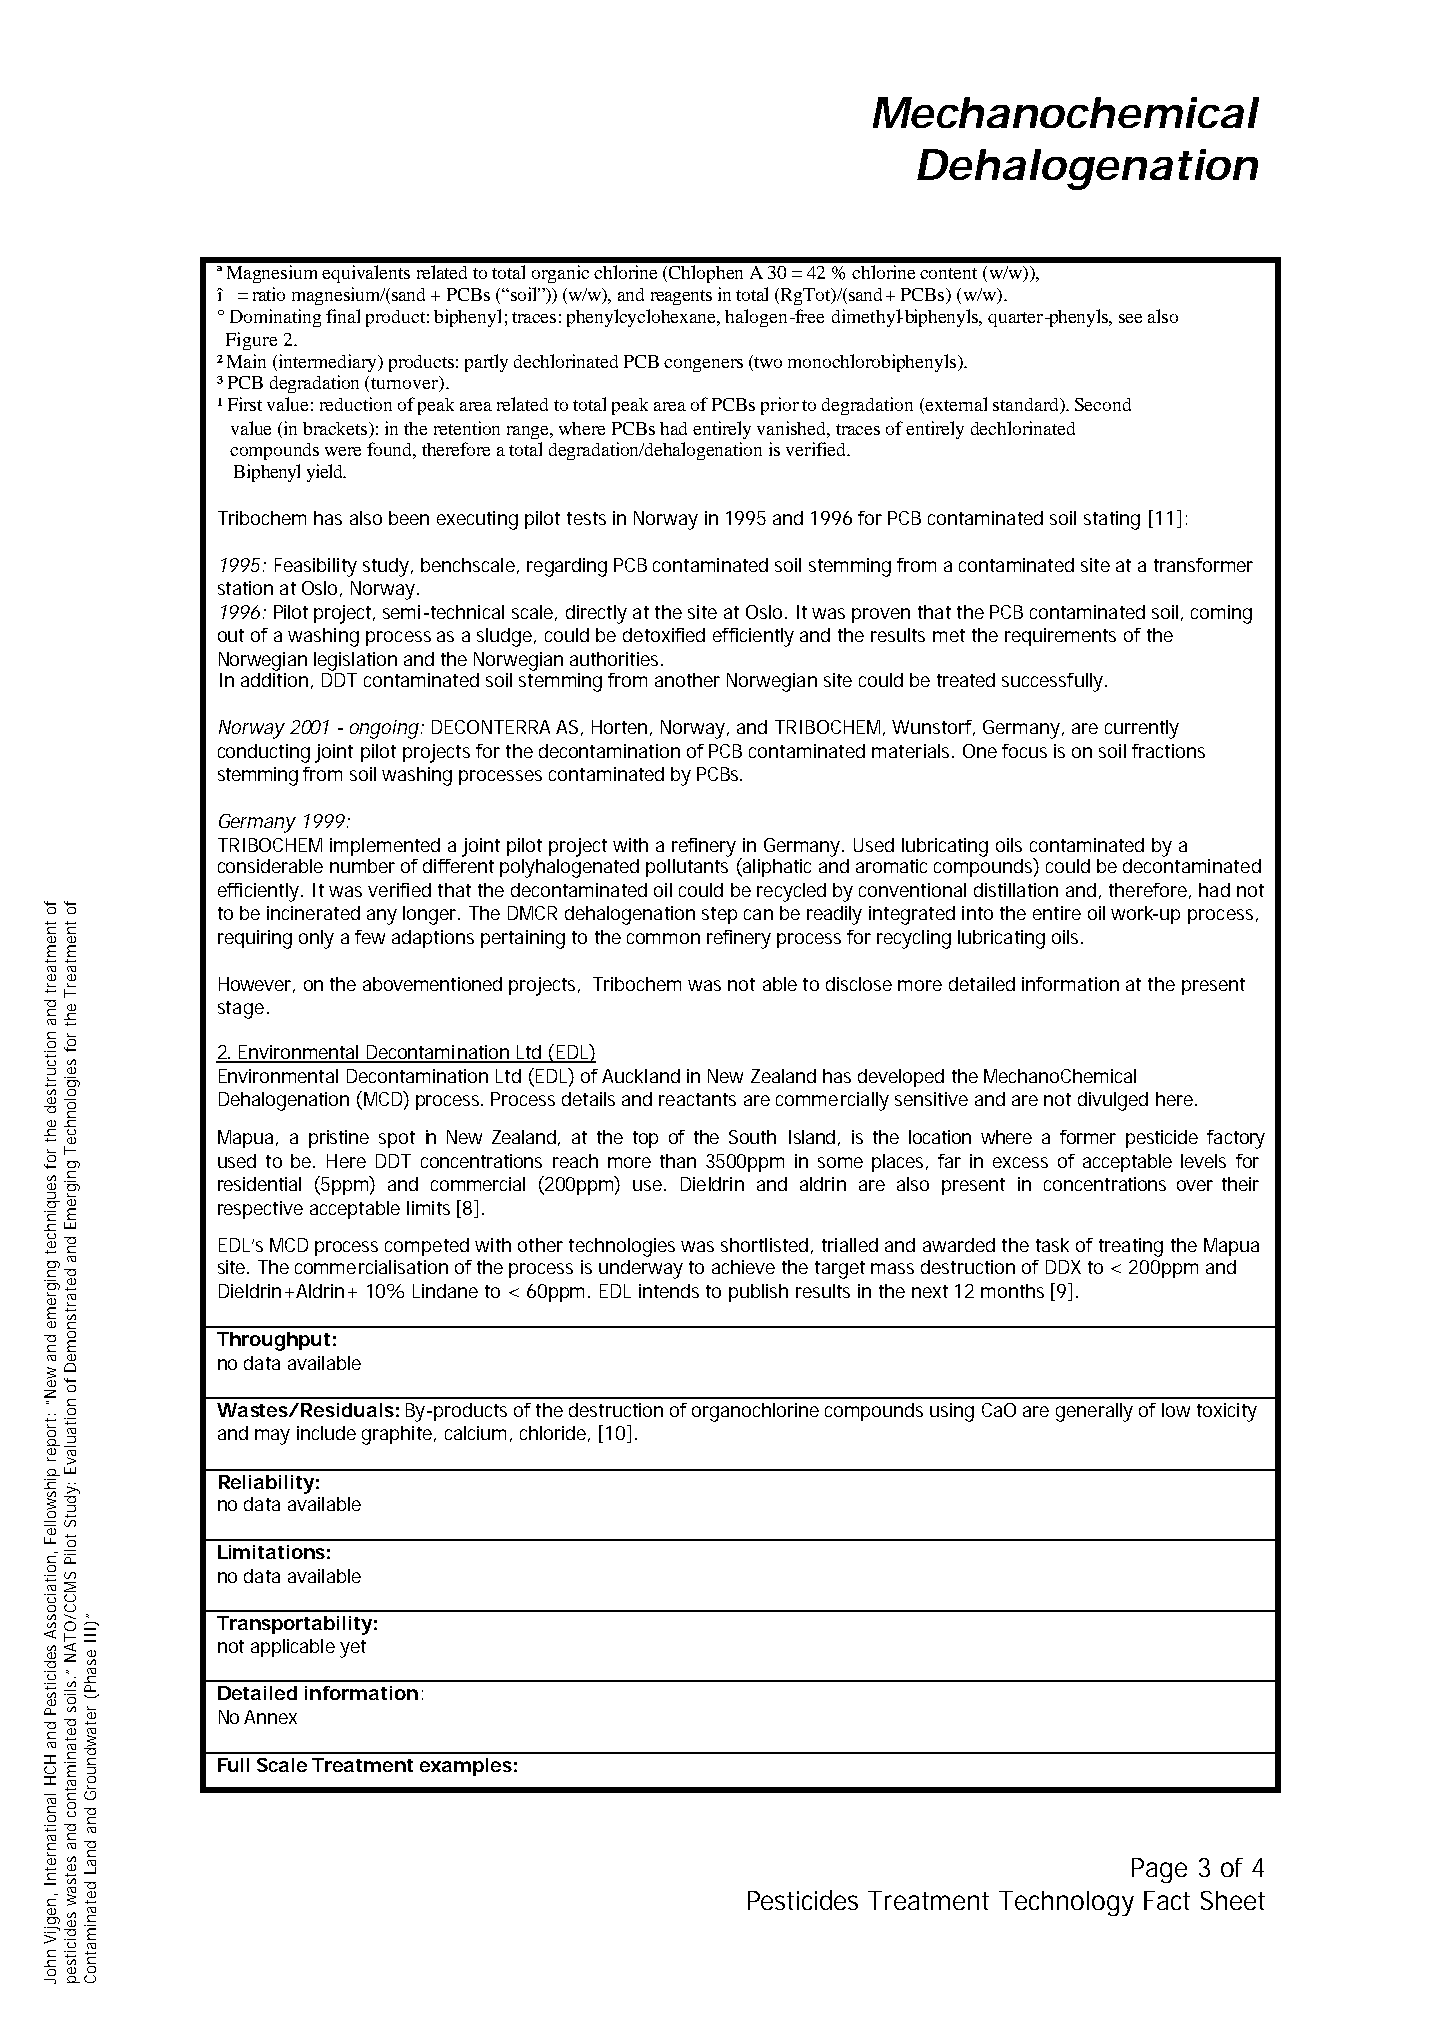 This screenshot has height=2027, width=1435. I want to click on see, so click(1130, 318).
